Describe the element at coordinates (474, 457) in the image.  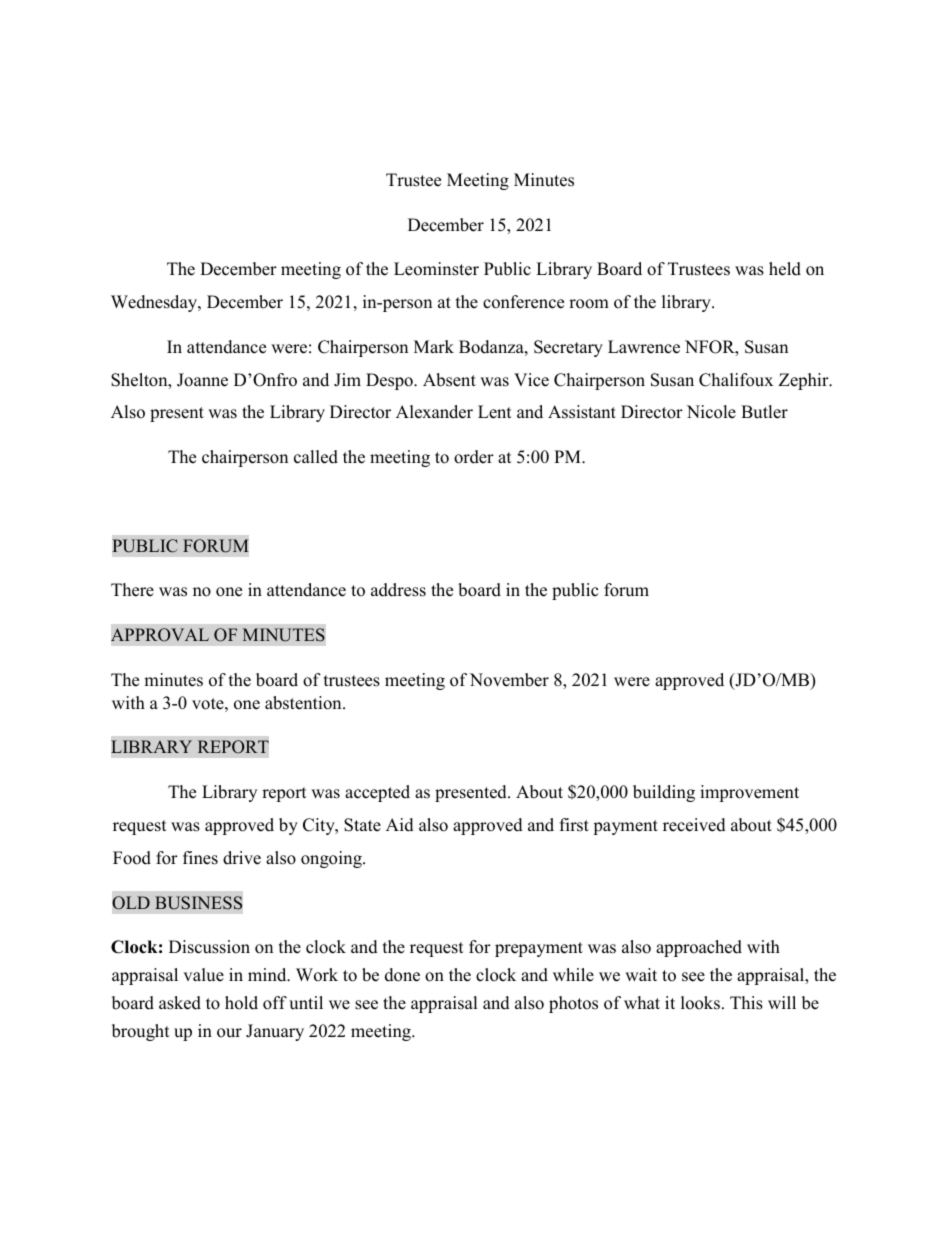
I see `order` at that location.
